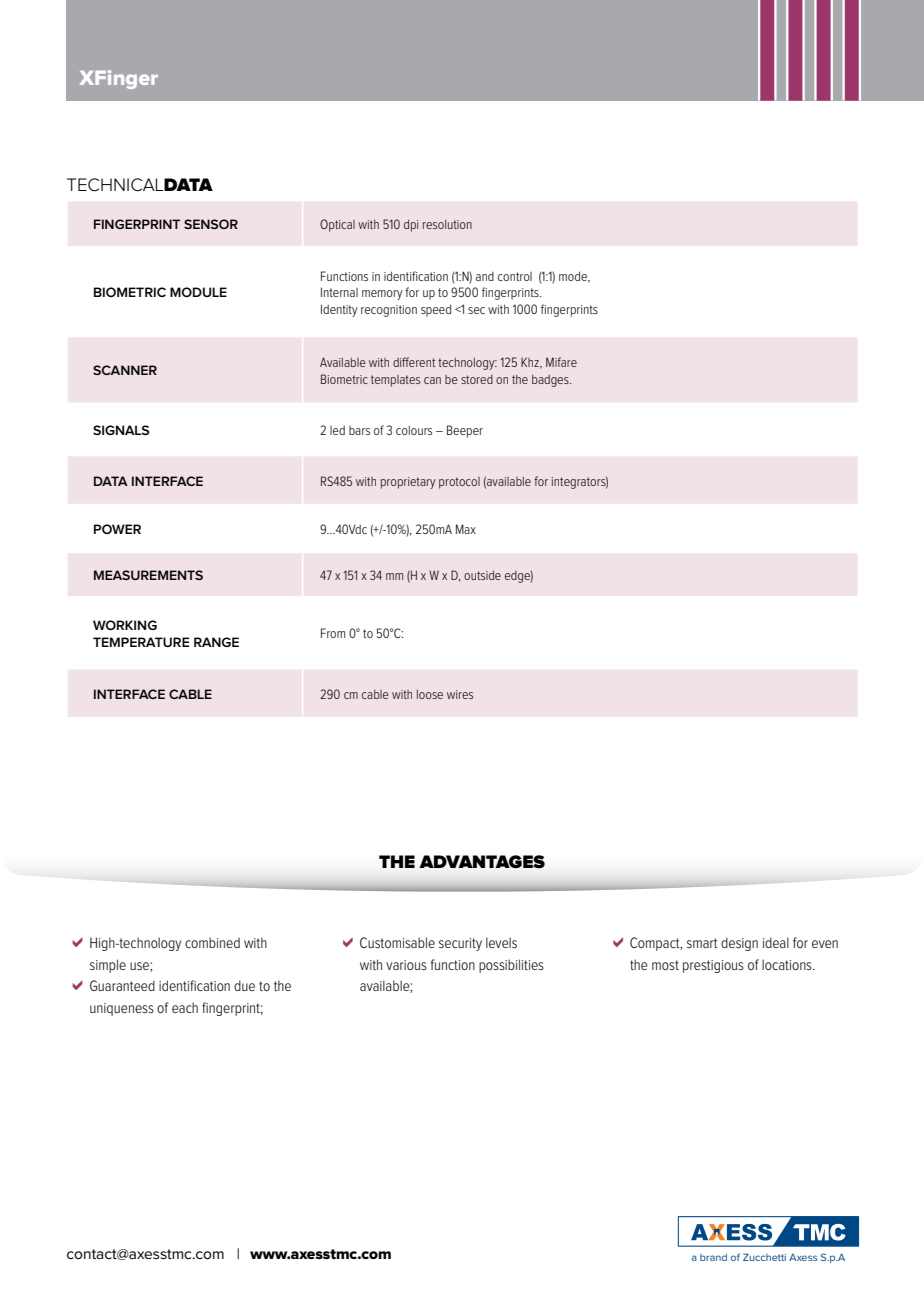 The width and height of the screenshot is (924, 1308). I want to click on range, so click(216, 642).
